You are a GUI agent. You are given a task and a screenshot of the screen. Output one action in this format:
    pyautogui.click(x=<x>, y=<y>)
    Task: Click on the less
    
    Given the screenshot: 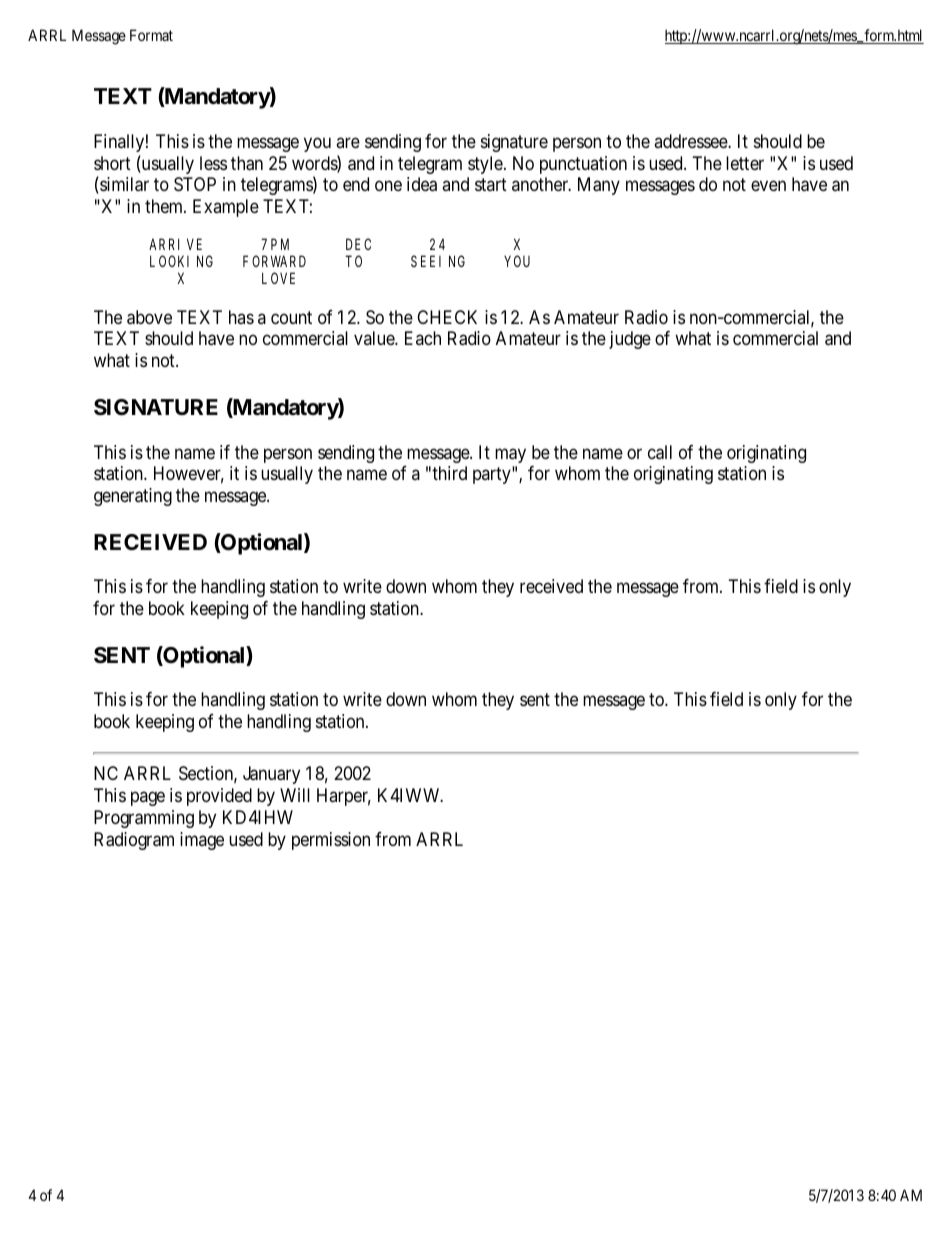 What is the action you would take?
    pyautogui.click(x=213, y=163)
